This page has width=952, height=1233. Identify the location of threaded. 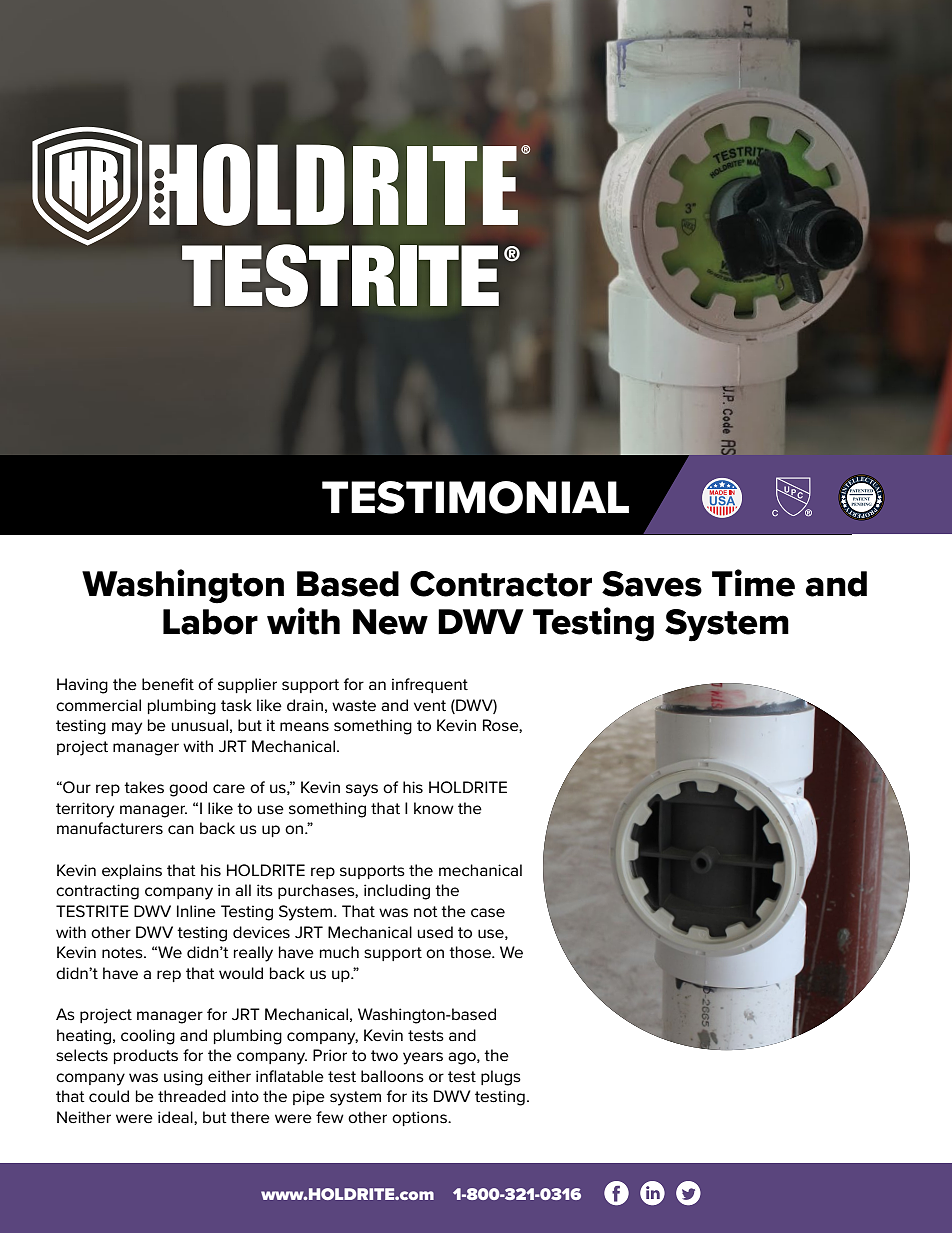
(192, 1096).
